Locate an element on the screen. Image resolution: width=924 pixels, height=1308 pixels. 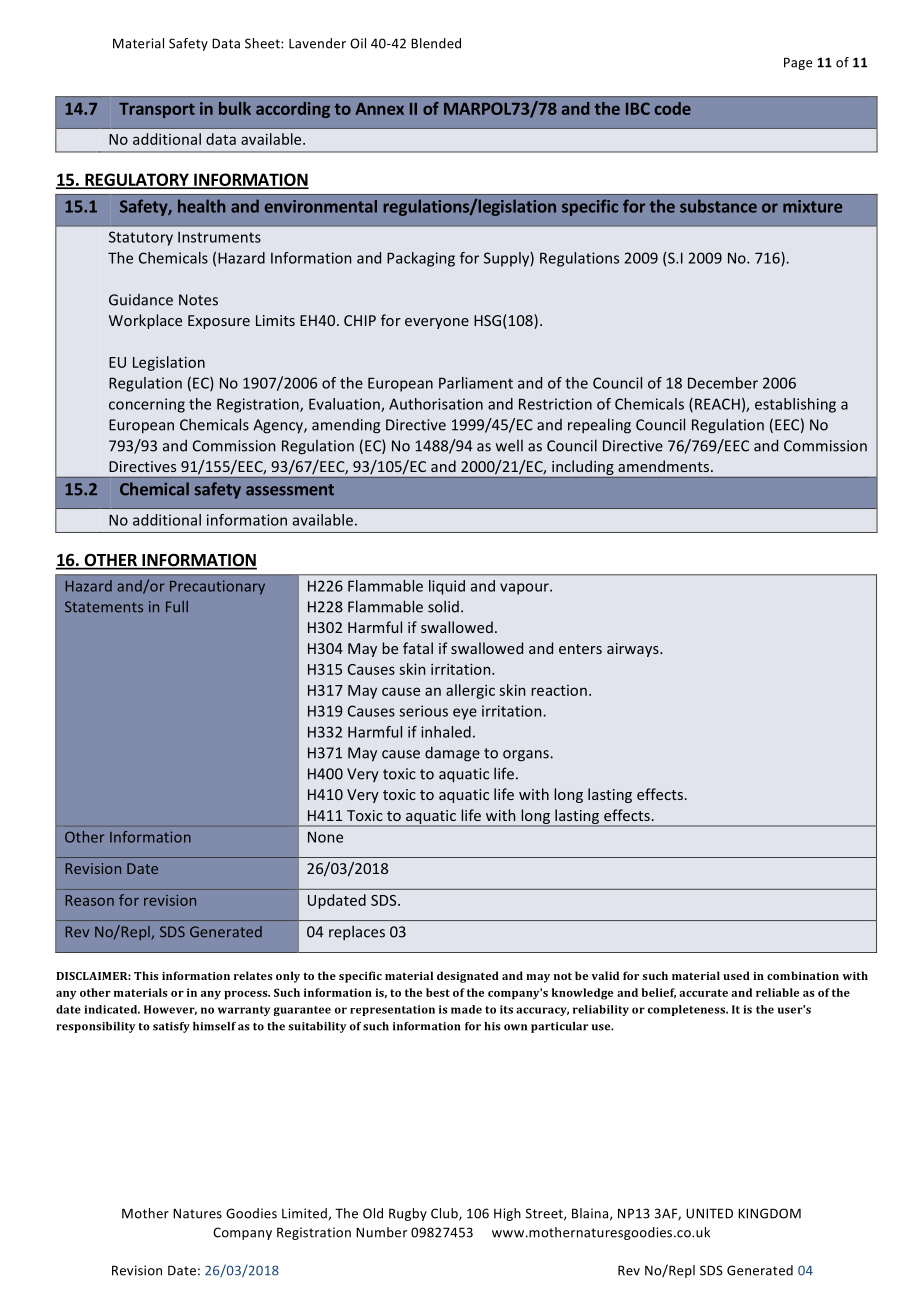
Limited is located at coordinates (304, 1213).
